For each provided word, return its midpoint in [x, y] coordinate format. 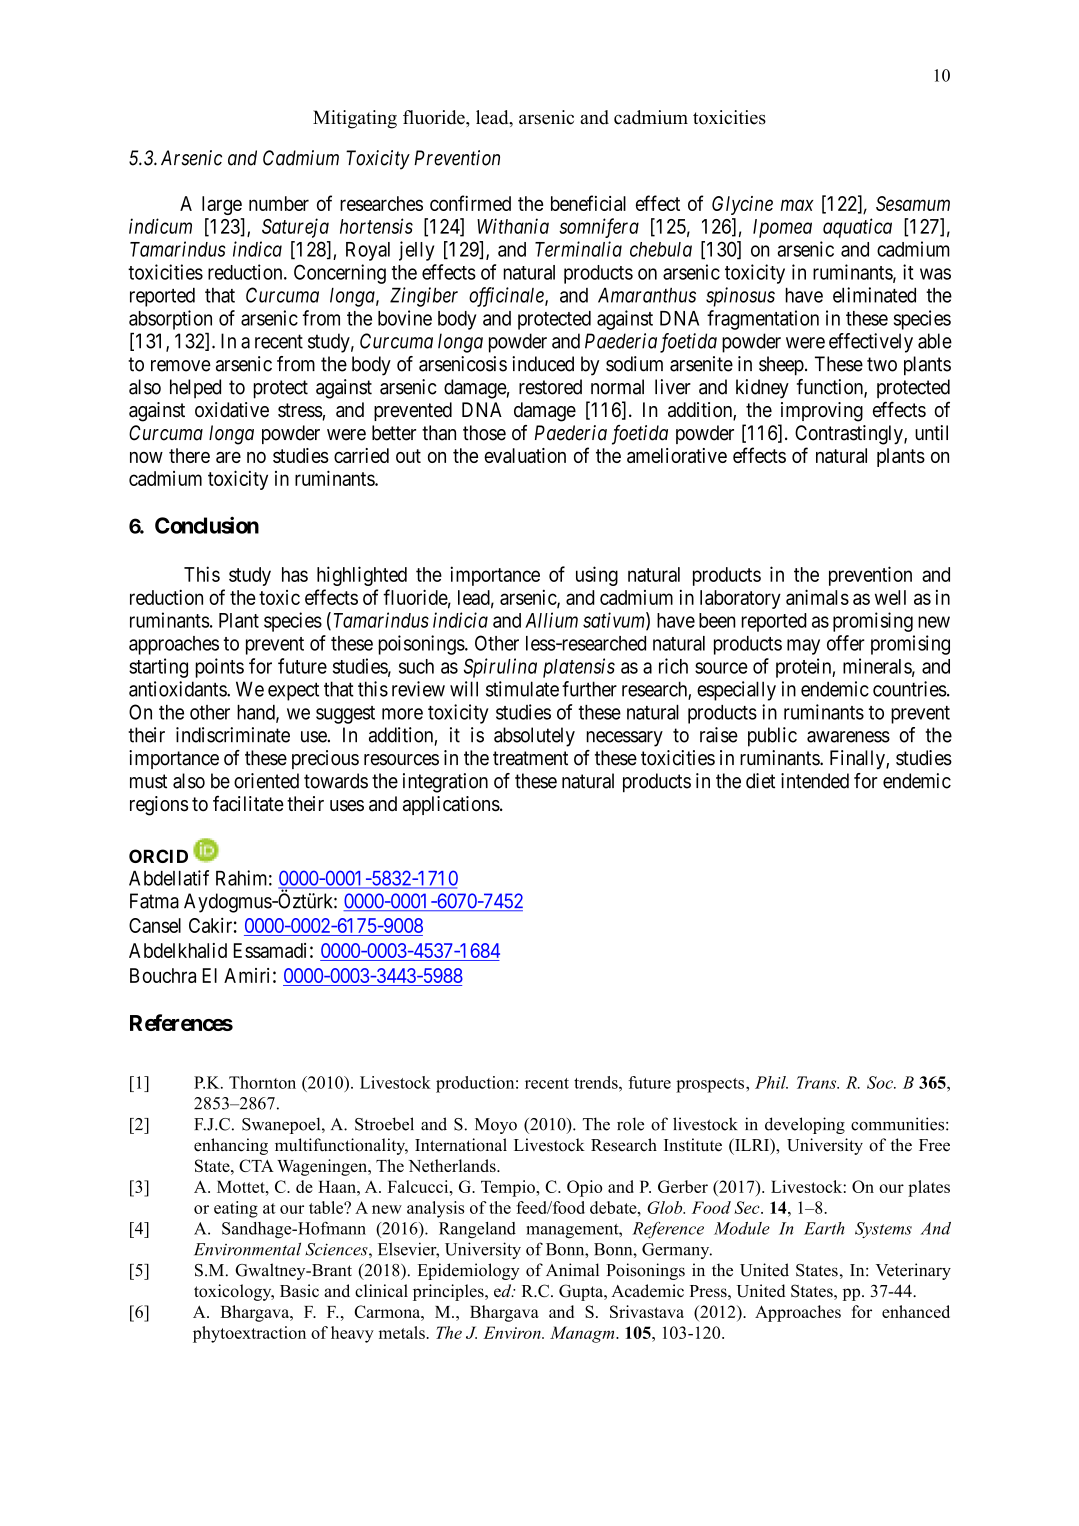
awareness [848, 737]
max [797, 205]
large [222, 205]
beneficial [588, 203]
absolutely [534, 737]
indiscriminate [233, 735]
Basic [299, 1290]
